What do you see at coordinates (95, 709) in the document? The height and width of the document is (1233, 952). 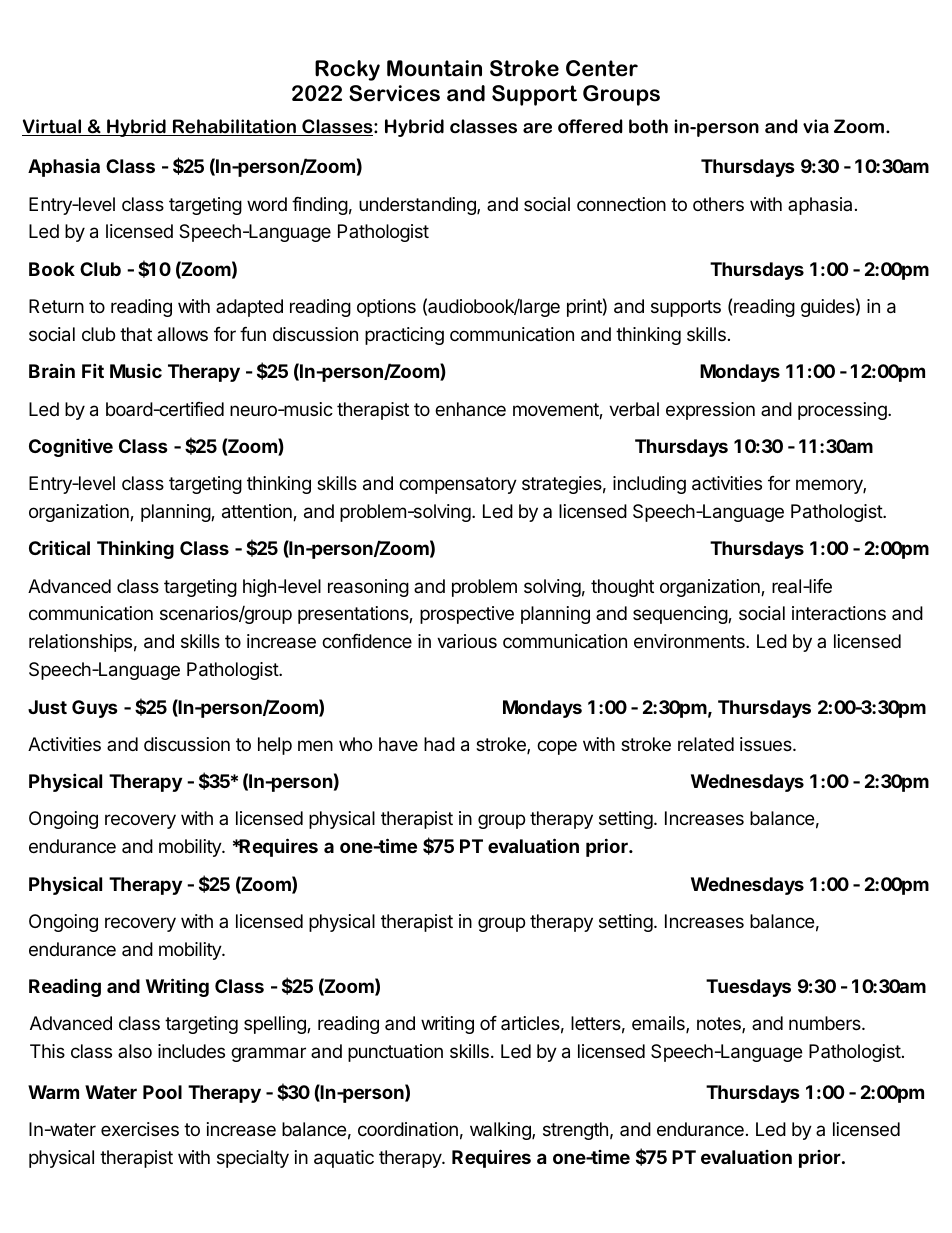 I see `Guys` at bounding box center [95, 709].
